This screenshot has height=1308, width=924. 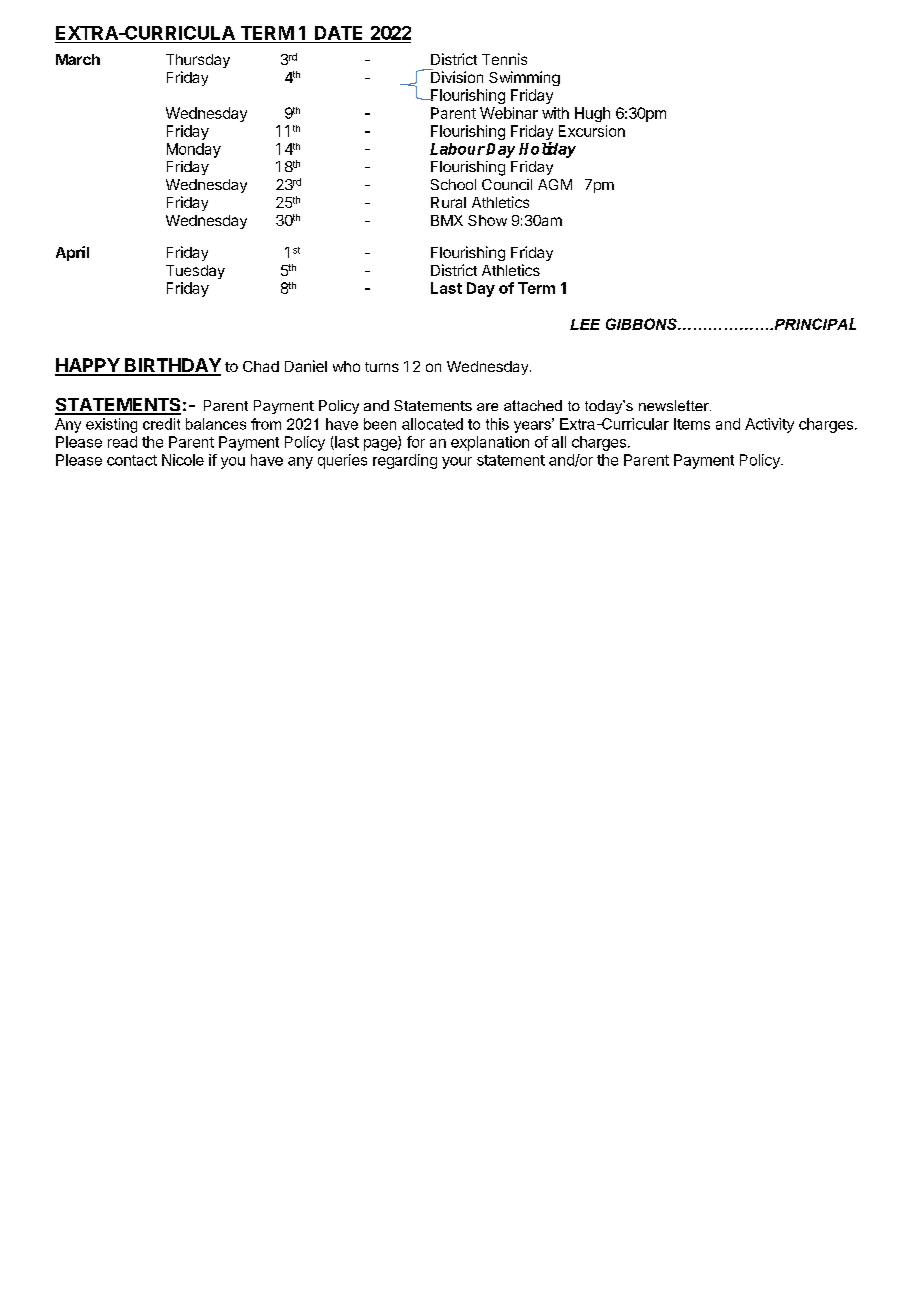 I want to click on Items, so click(x=692, y=424).
